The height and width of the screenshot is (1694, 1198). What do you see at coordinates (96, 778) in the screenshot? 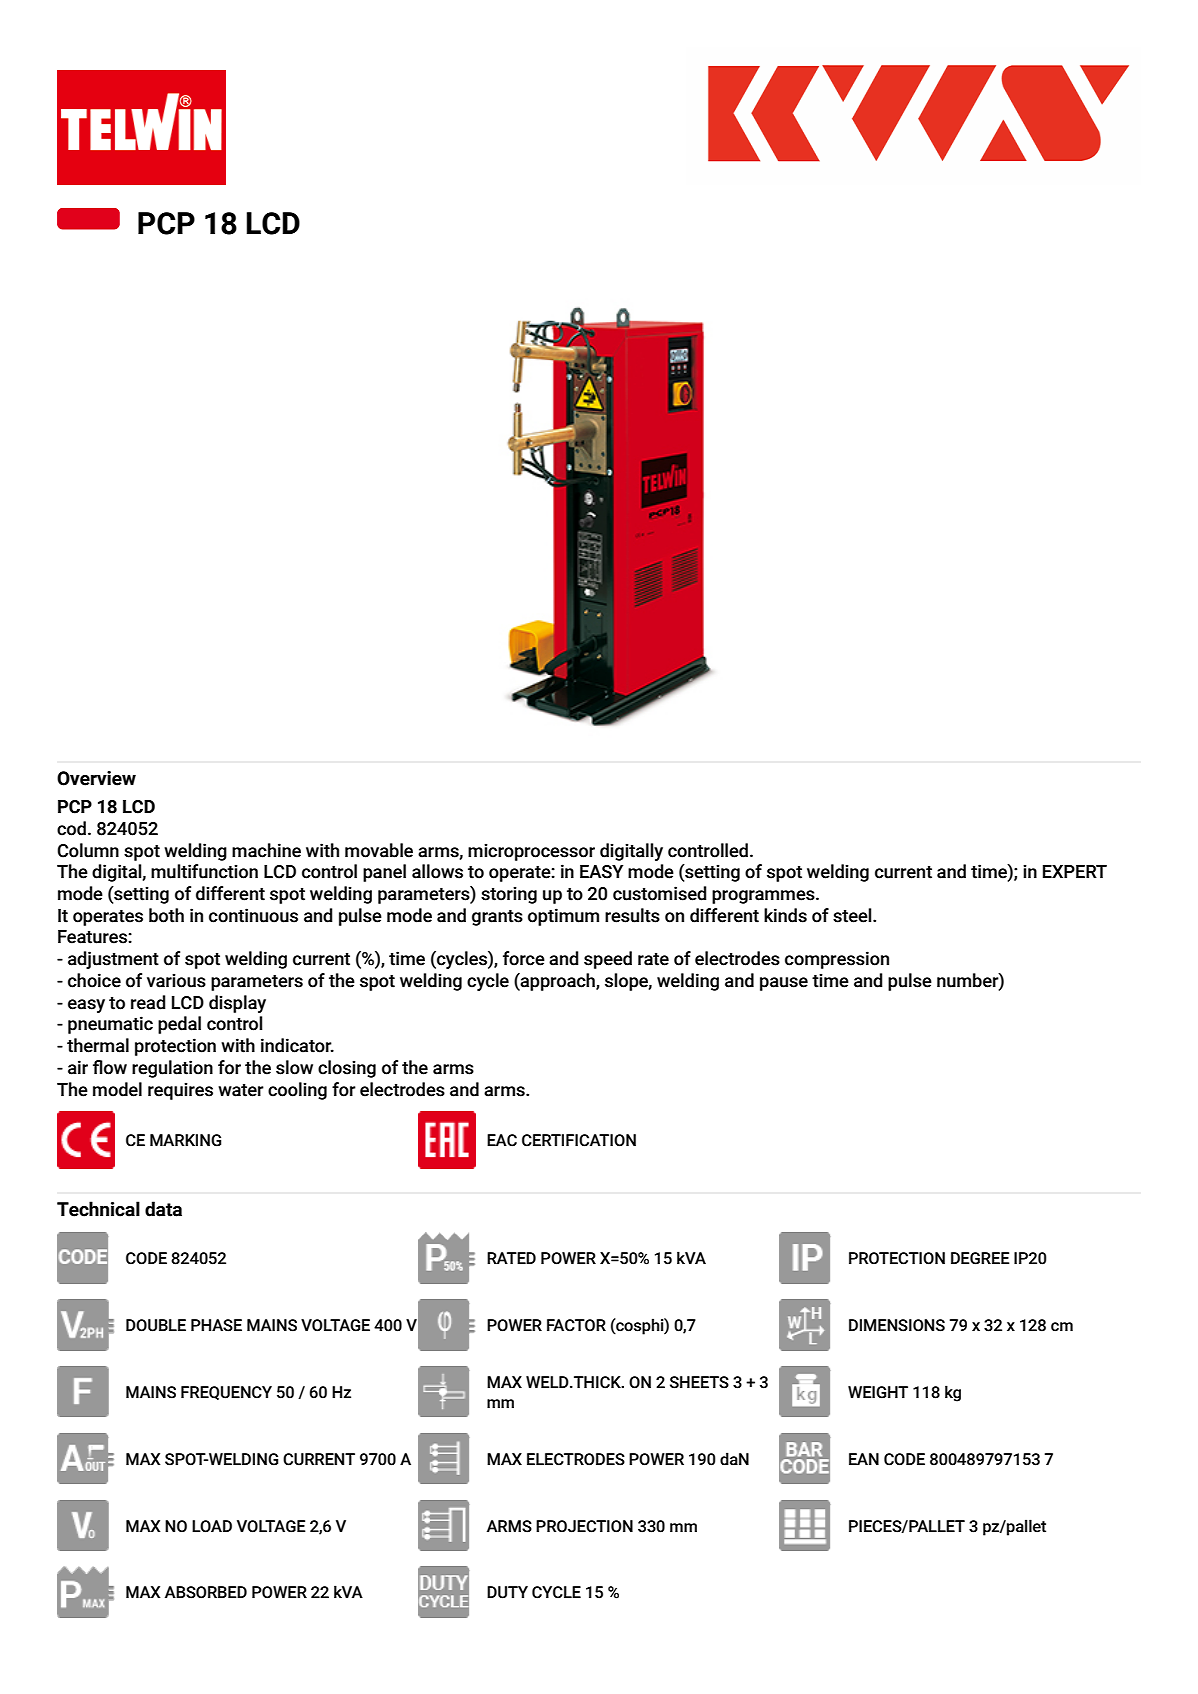
I see `Overview` at bounding box center [96, 778].
